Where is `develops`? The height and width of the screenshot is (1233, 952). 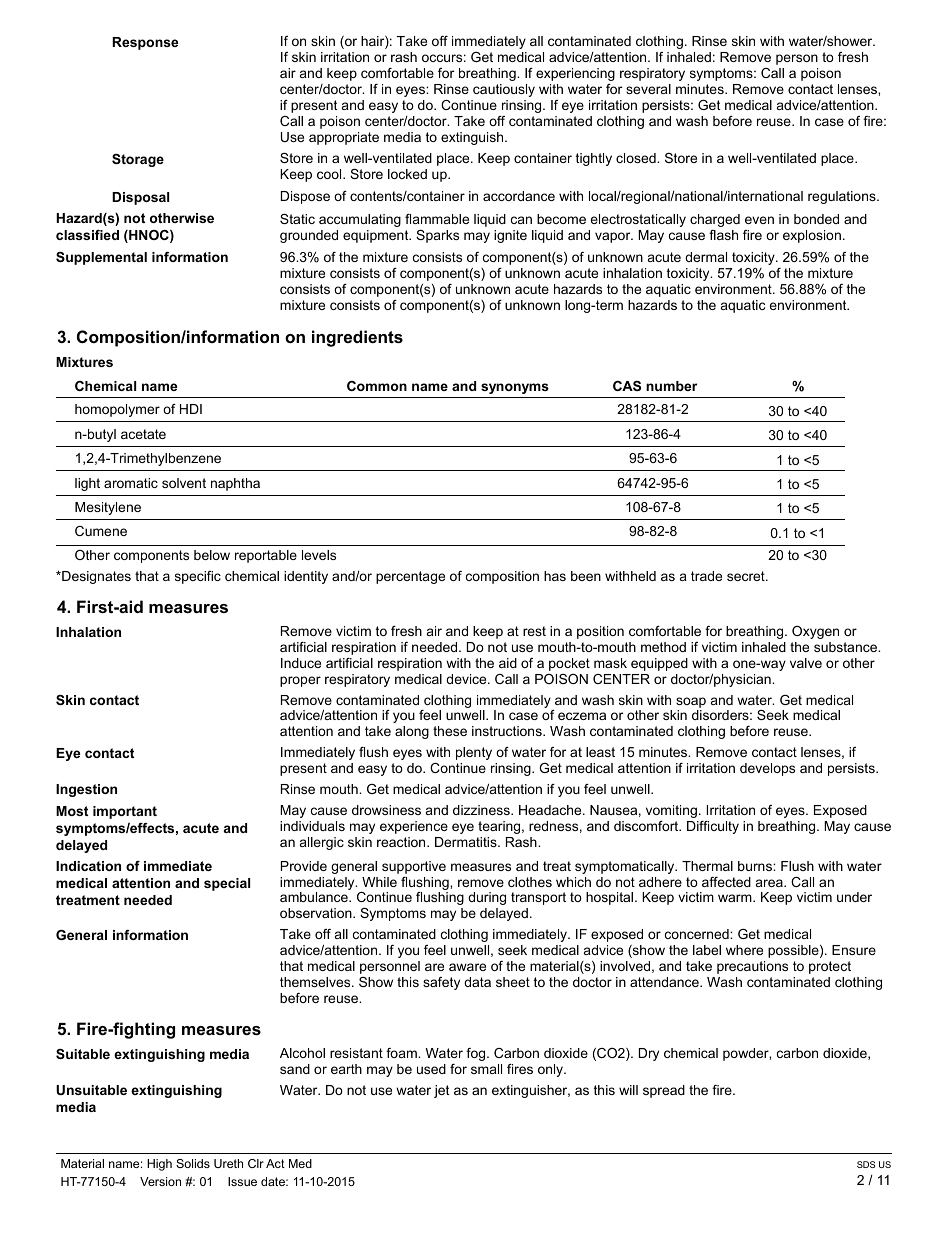 develops is located at coordinates (767, 769).
